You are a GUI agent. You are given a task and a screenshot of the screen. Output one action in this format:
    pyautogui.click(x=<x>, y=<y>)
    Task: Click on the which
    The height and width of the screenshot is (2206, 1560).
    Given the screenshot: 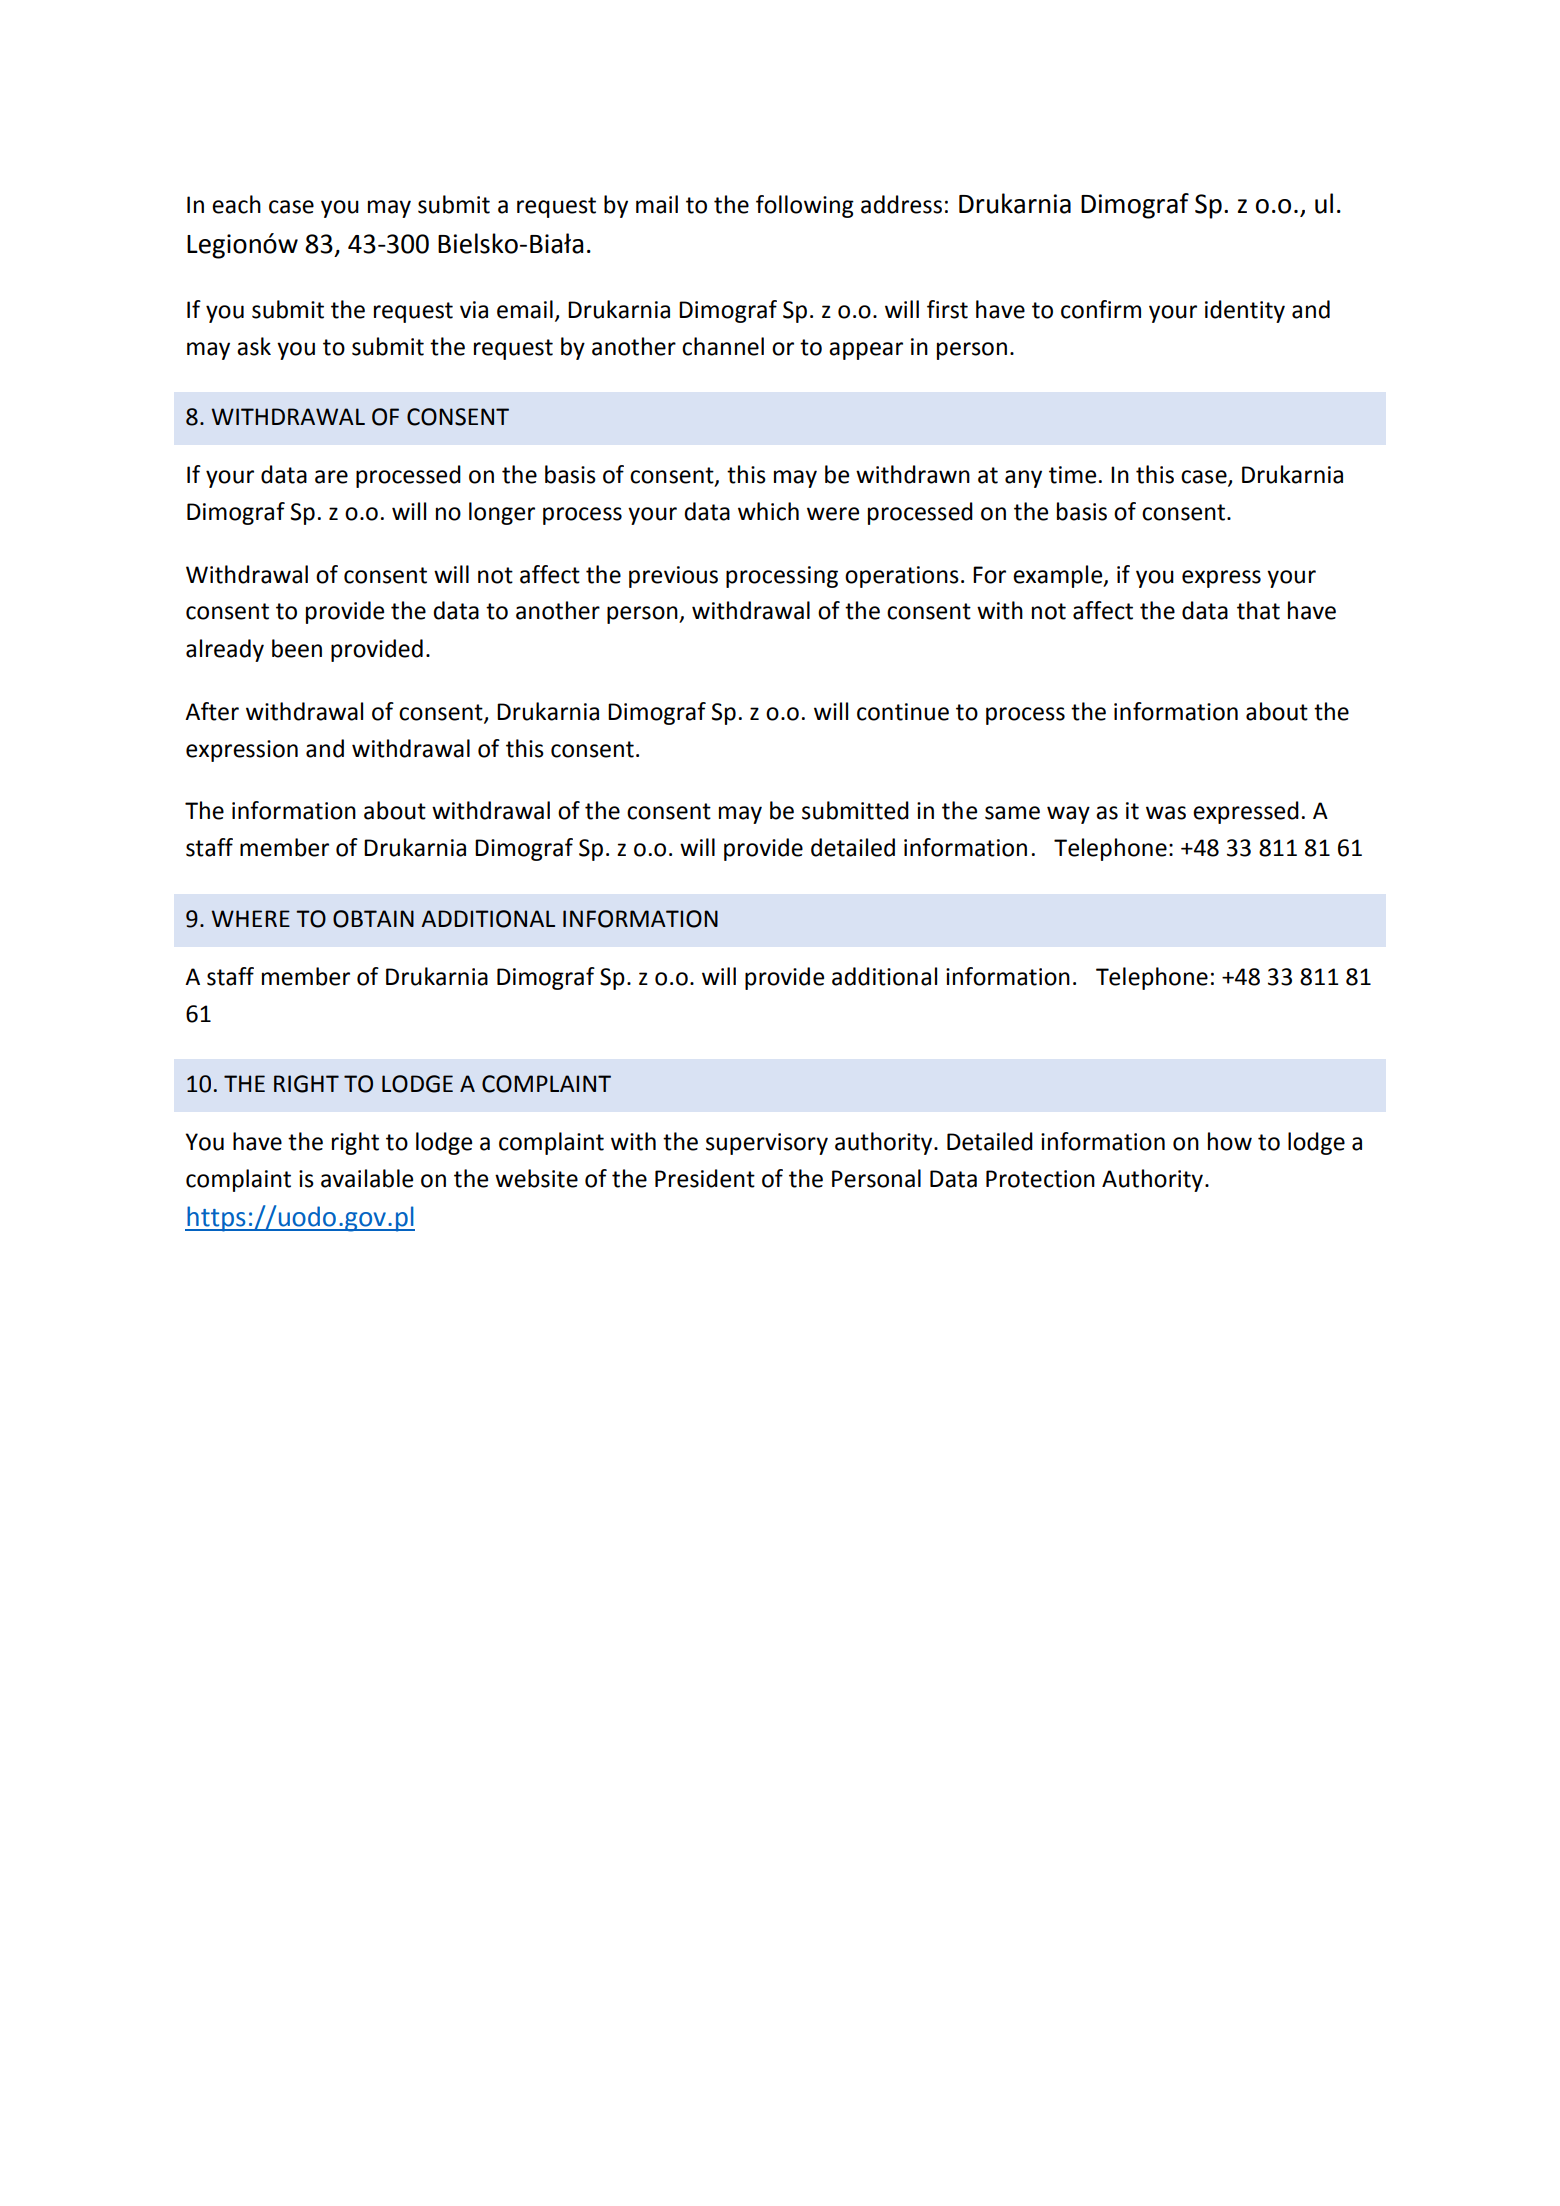 What is the action you would take?
    pyautogui.click(x=768, y=511)
